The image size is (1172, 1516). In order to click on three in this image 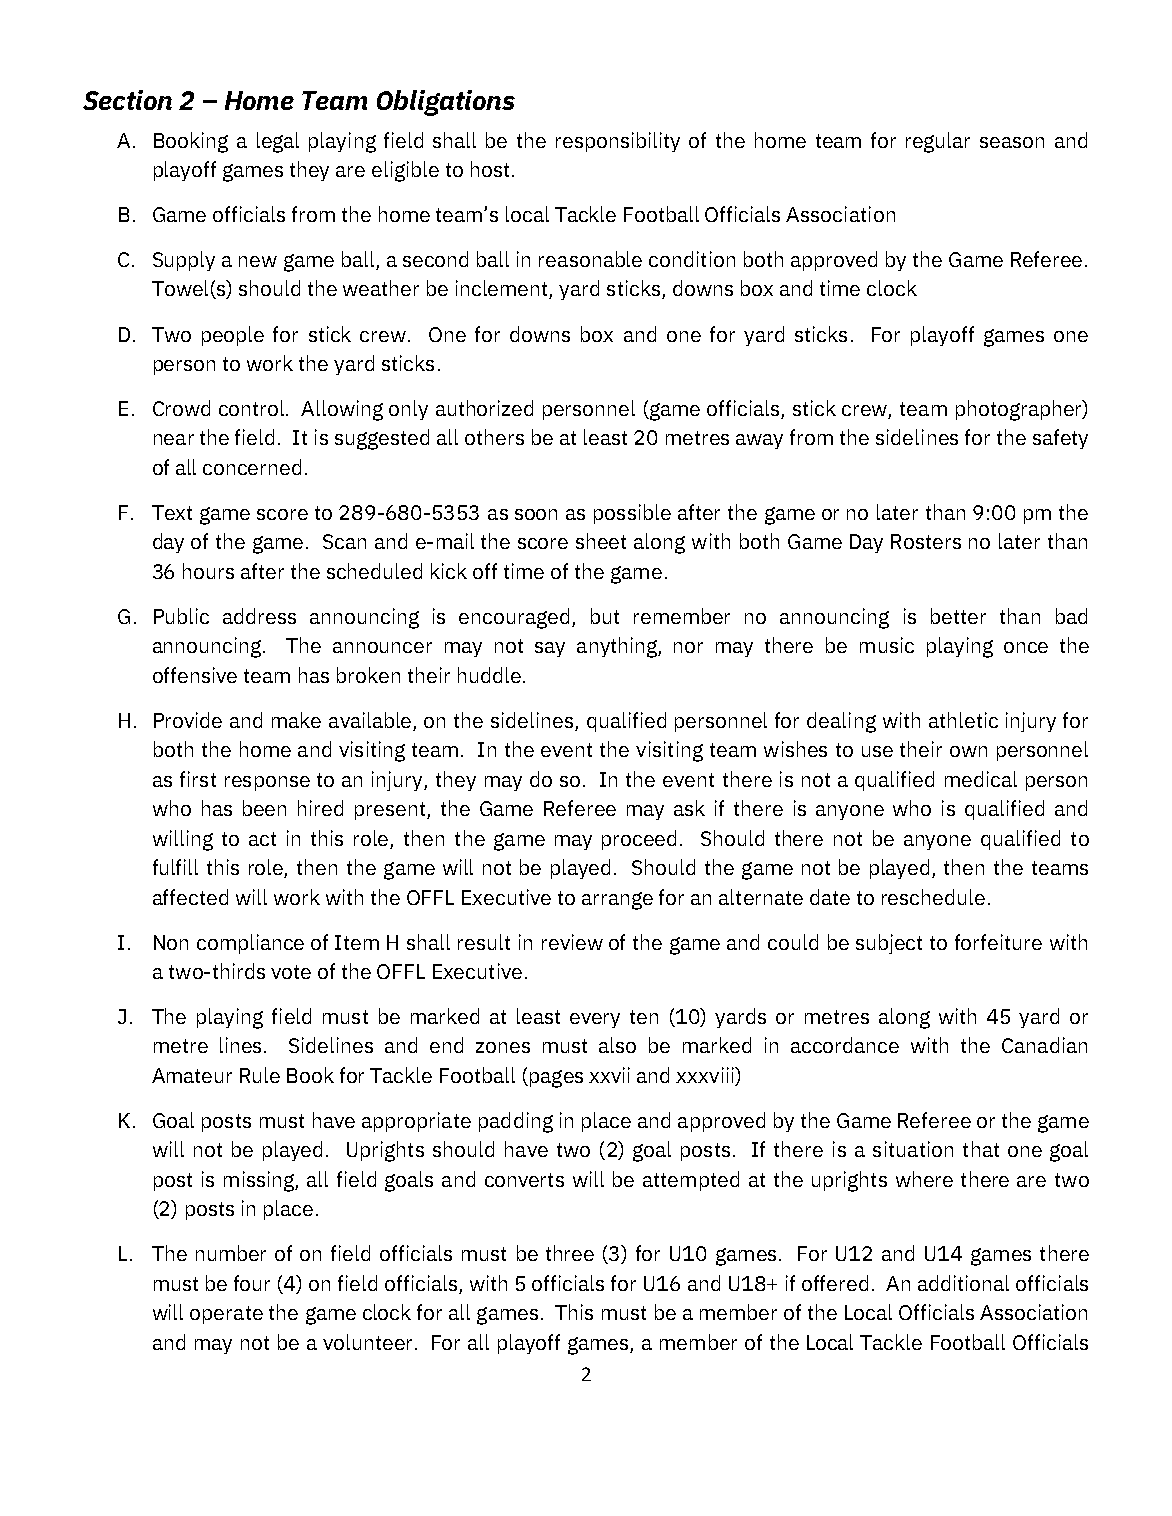, I will do `click(570, 1253)`.
